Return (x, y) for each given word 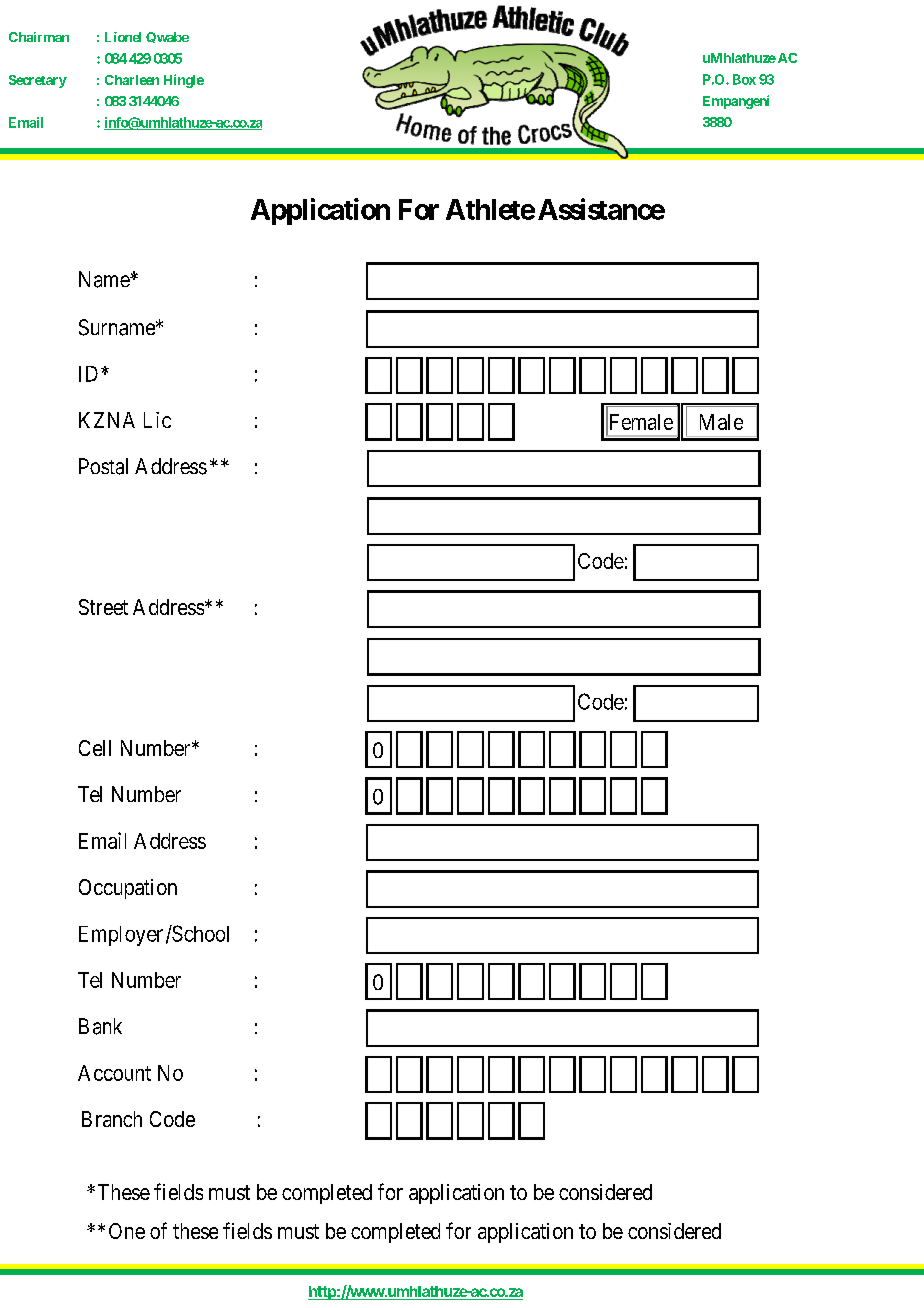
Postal (103, 466)
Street (103, 607)
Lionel (123, 37)
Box (744, 79)
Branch (112, 1119)
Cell (95, 748)
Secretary (38, 81)
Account (114, 1073)
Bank (100, 1026)
